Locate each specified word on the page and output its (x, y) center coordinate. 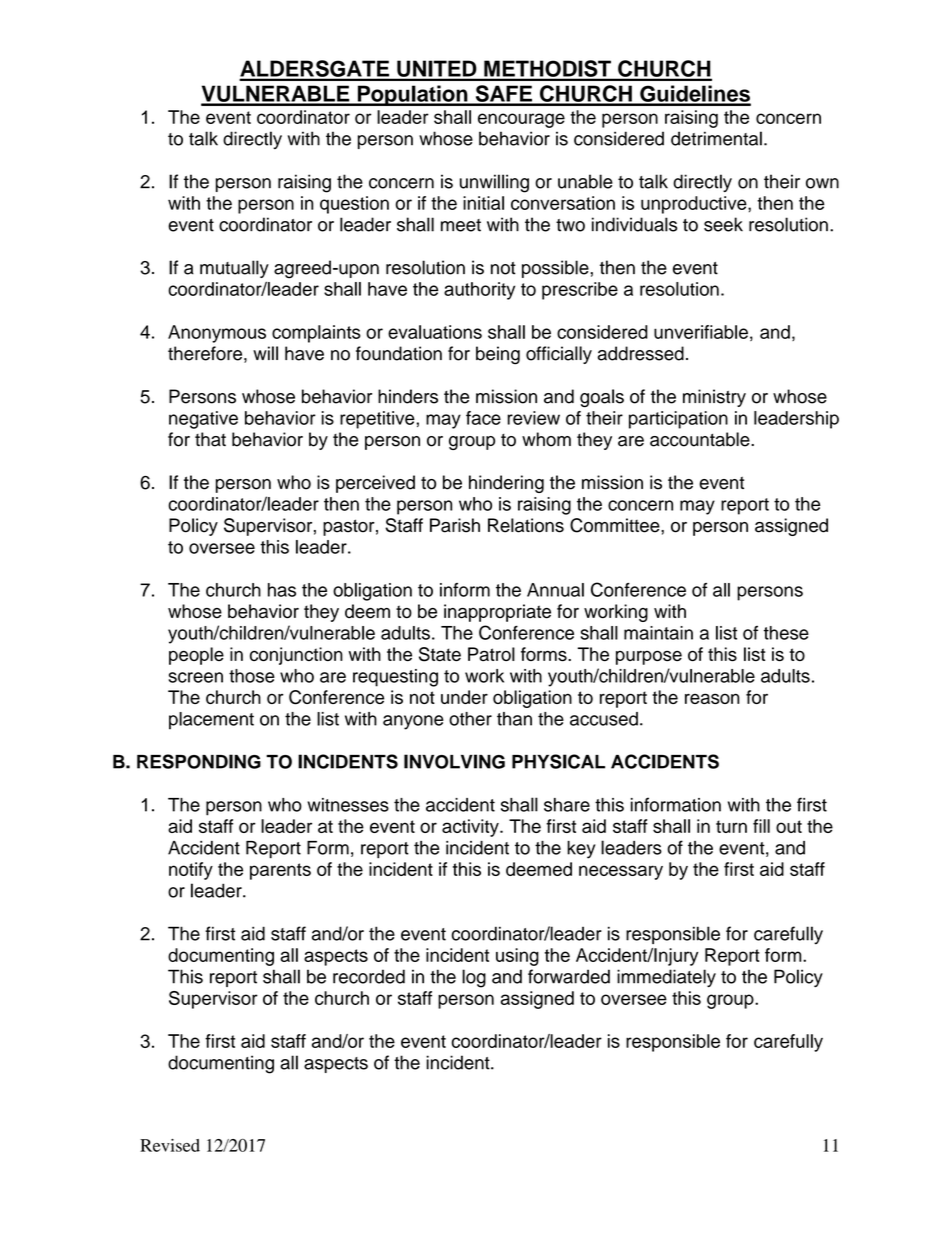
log (474, 978)
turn (731, 826)
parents (280, 871)
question (354, 205)
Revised (170, 1145)
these (786, 633)
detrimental (716, 138)
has (282, 590)
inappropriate (497, 613)
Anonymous (217, 334)
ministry (714, 398)
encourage (521, 120)
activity (471, 828)
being (498, 355)
